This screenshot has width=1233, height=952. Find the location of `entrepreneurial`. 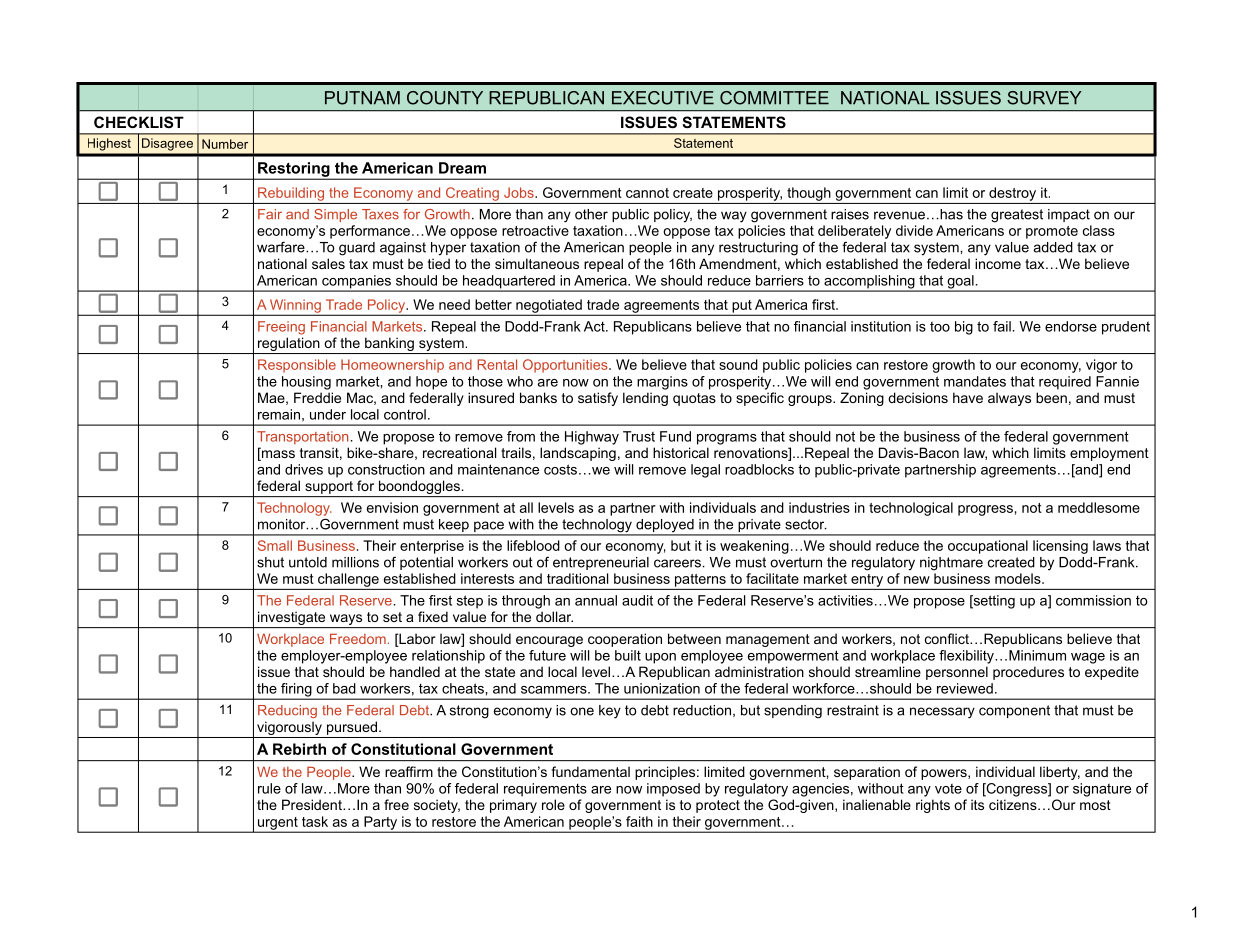

entrepreneurial is located at coordinates (601, 563).
